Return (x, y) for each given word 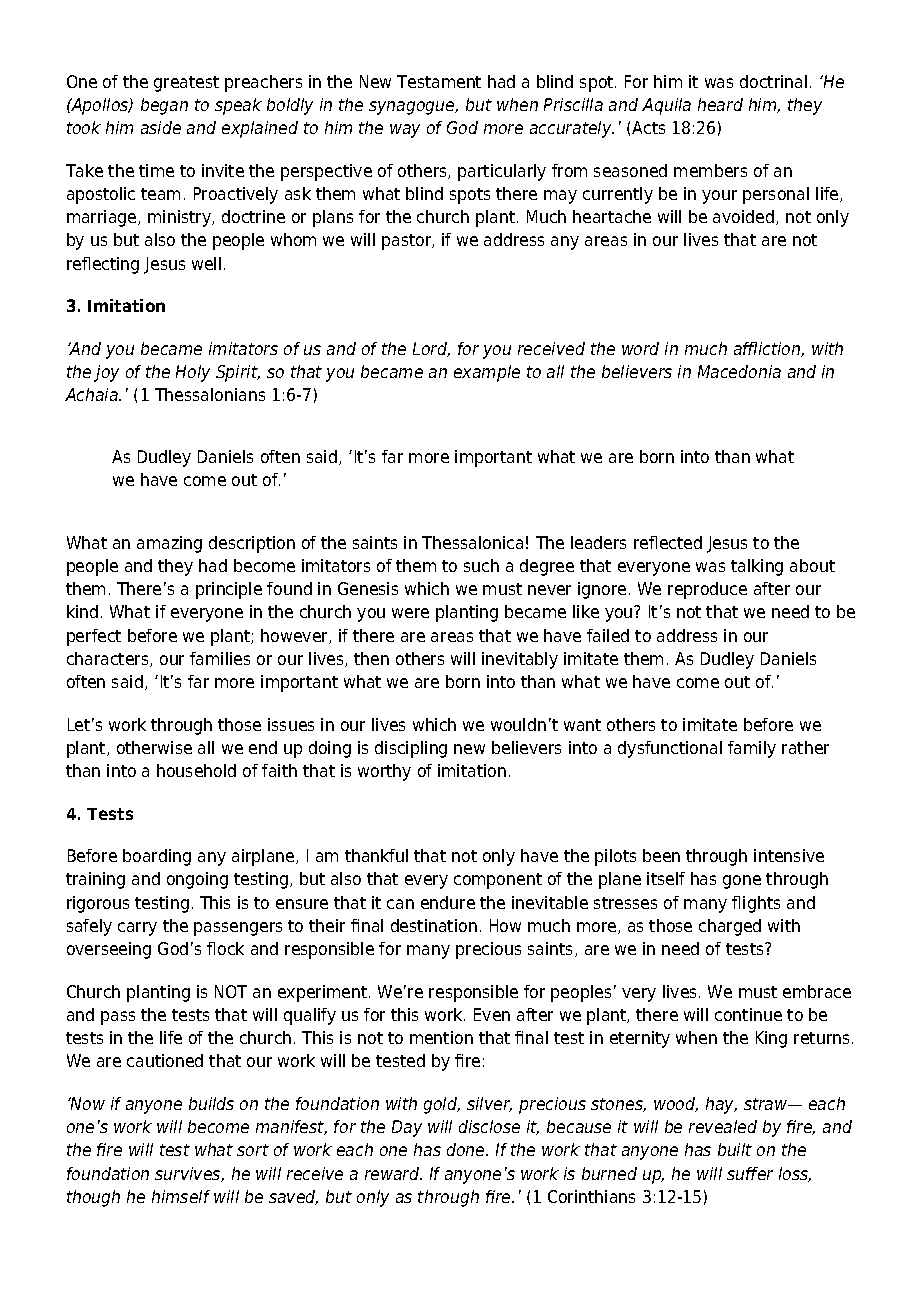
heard (720, 104)
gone (742, 882)
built (735, 1149)
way (405, 131)
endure (448, 902)
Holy (193, 373)
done (467, 1149)
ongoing (197, 880)
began (164, 106)
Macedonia (739, 371)
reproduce (707, 590)
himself (181, 1196)
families (220, 658)
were (410, 613)
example (487, 373)
